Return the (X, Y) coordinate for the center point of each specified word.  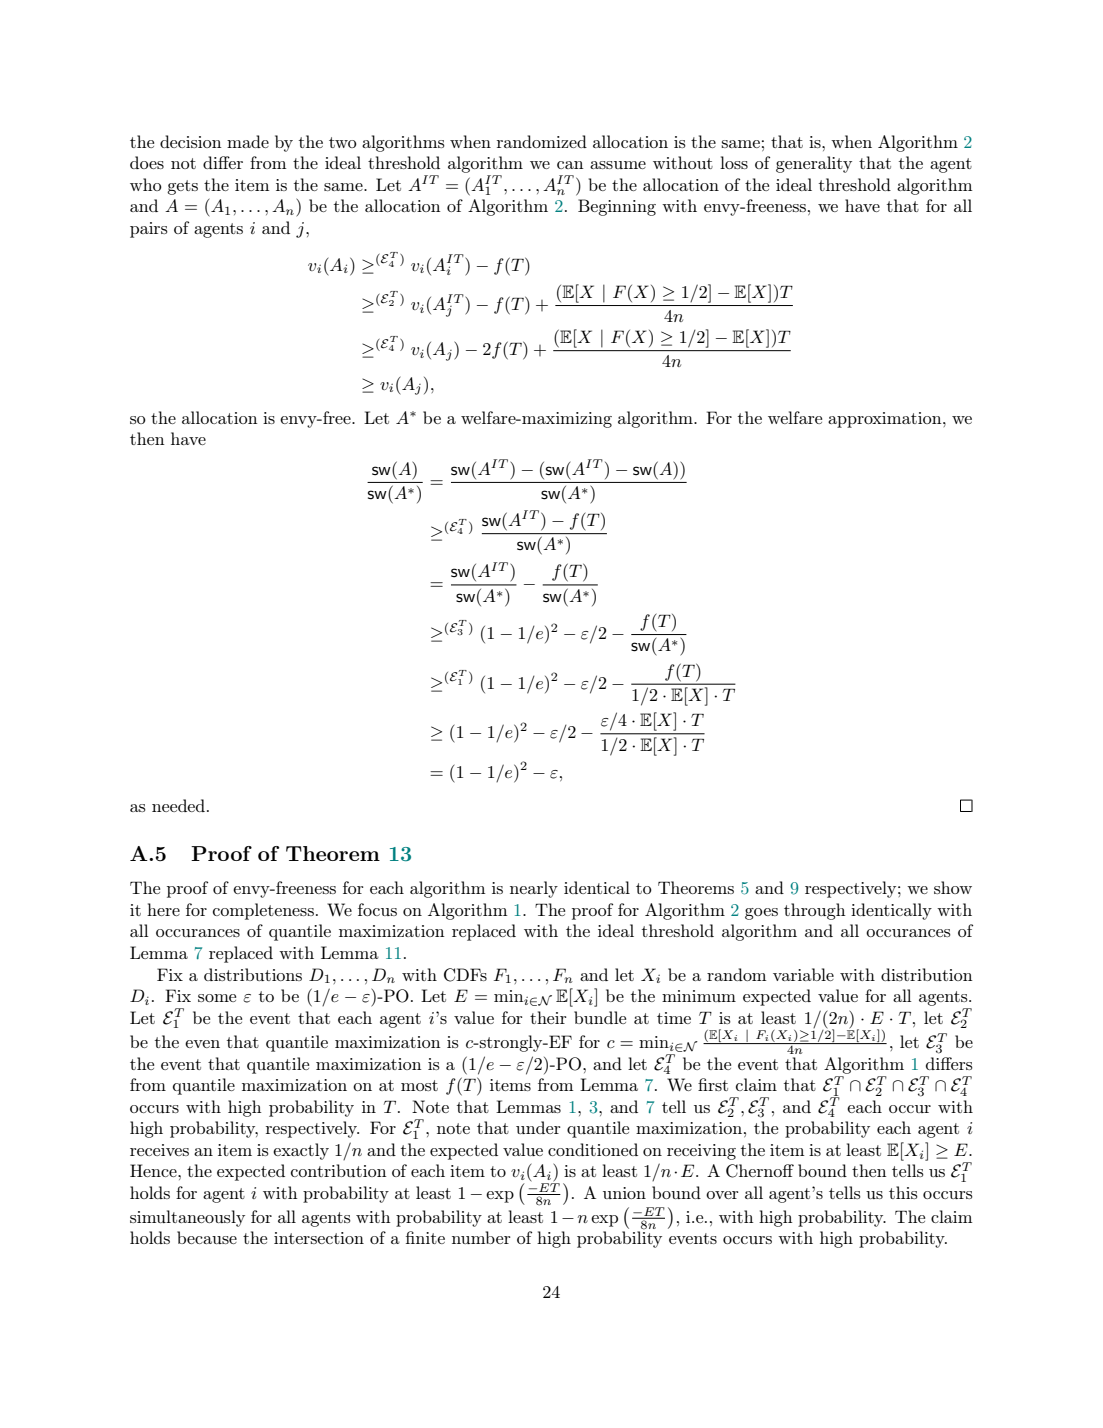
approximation (886, 420)
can (570, 165)
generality (814, 164)
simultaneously (187, 1218)
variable (803, 974)
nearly (534, 889)
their (548, 1017)
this (903, 1192)
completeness (263, 911)
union (624, 1193)
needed (180, 805)
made (248, 141)
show (953, 887)
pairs (149, 230)
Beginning (617, 207)
